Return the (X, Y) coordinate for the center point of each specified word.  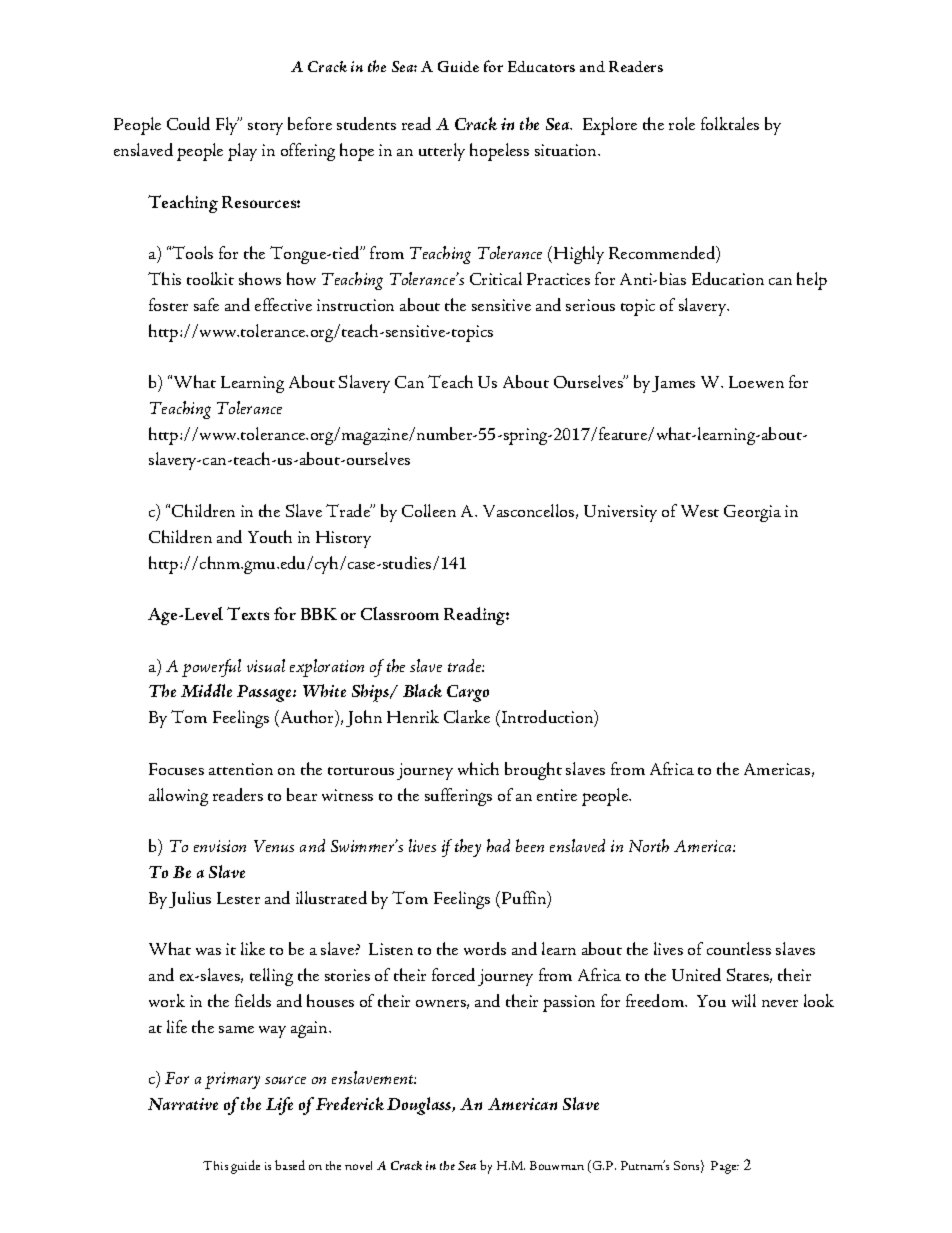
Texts (248, 613)
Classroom (400, 613)
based (290, 1165)
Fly (227, 126)
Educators (541, 66)
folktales (730, 123)
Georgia (752, 513)
